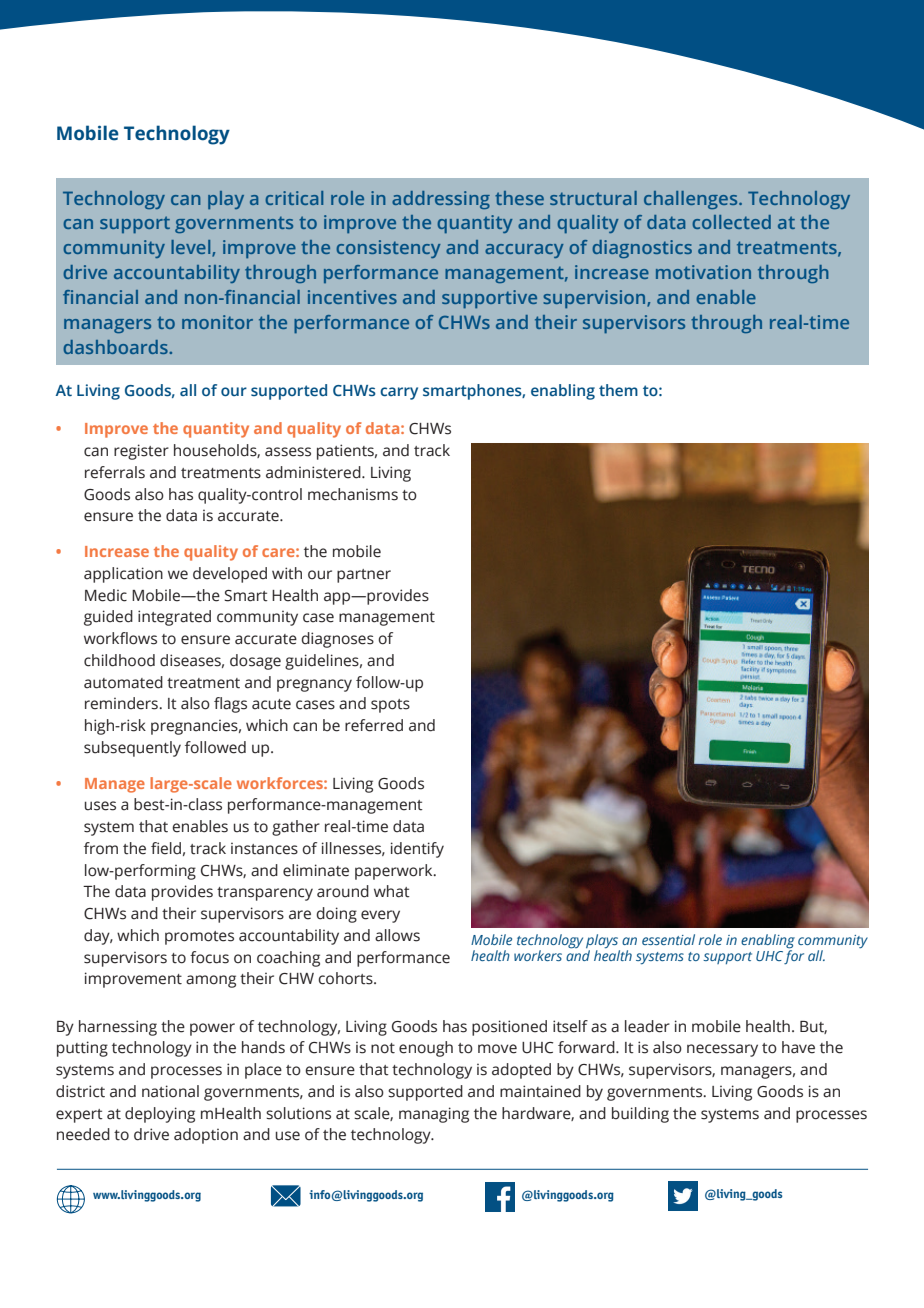 The image size is (924, 1308). Describe the element at coordinates (119, 660) in the document. I see `childhood` at that location.
